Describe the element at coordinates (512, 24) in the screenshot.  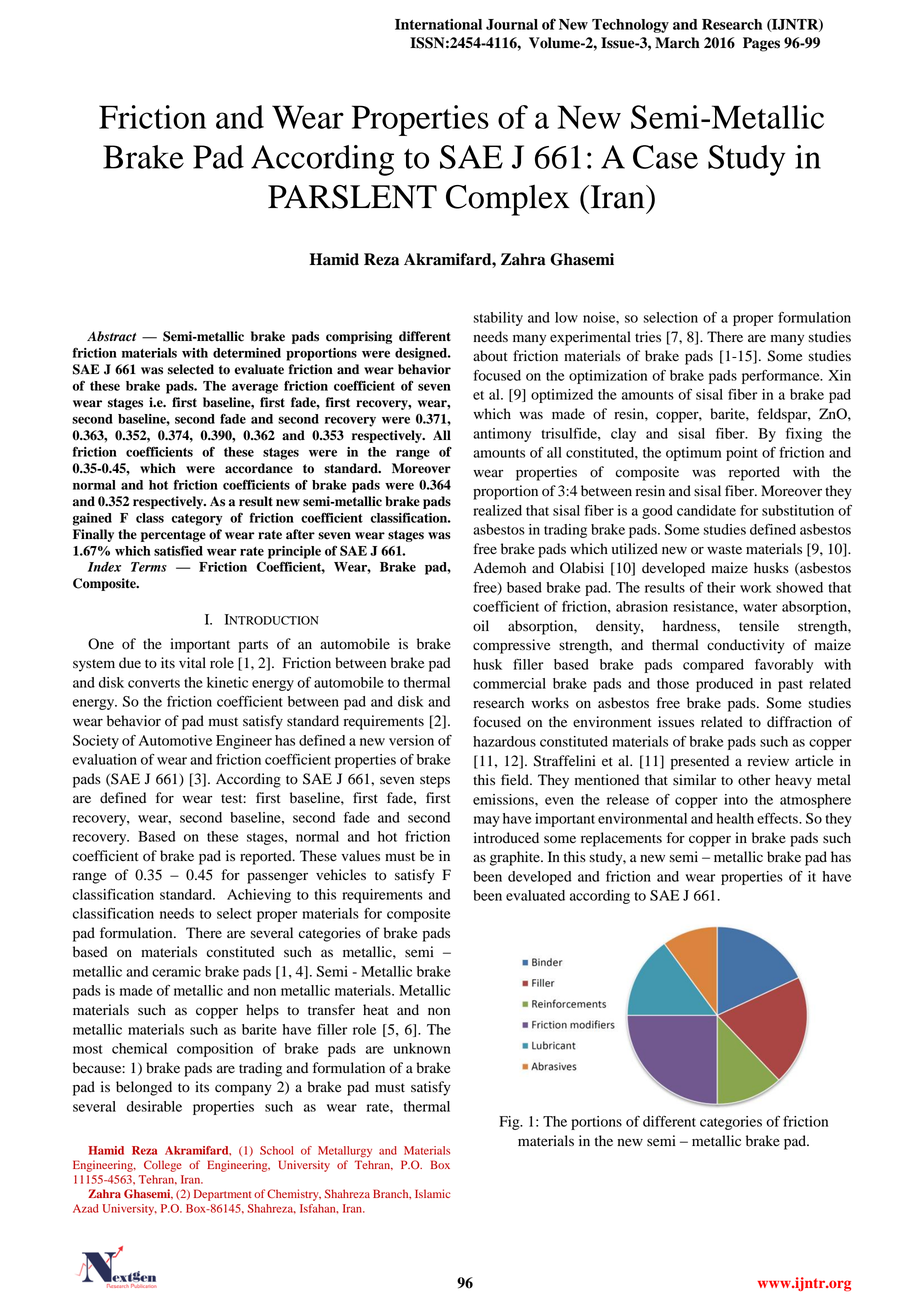
I see `Journal` at that location.
